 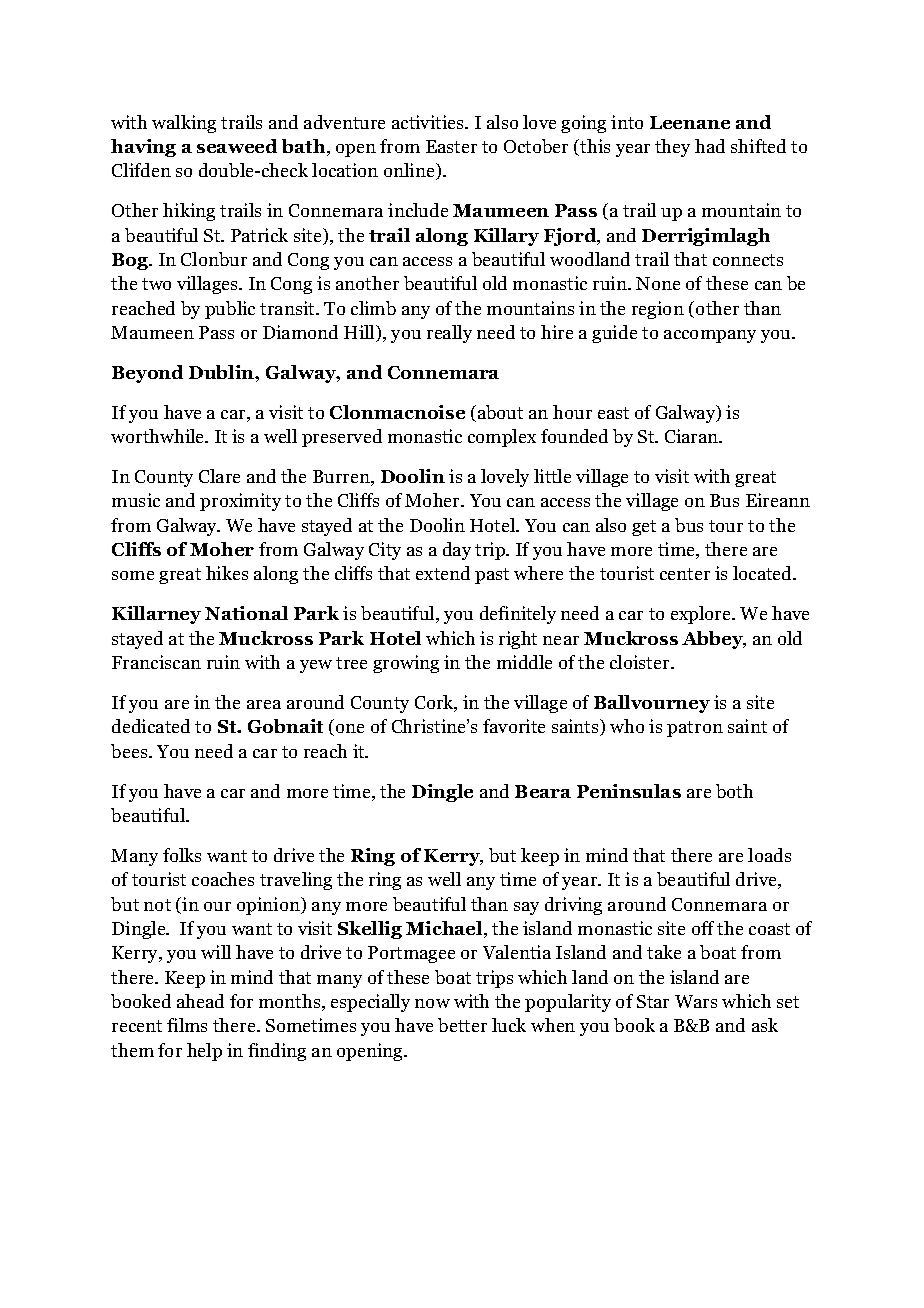 What do you see at coordinates (237, 146) in the screenshot?
I see `seaweed` at bounding box center [237, 146].
